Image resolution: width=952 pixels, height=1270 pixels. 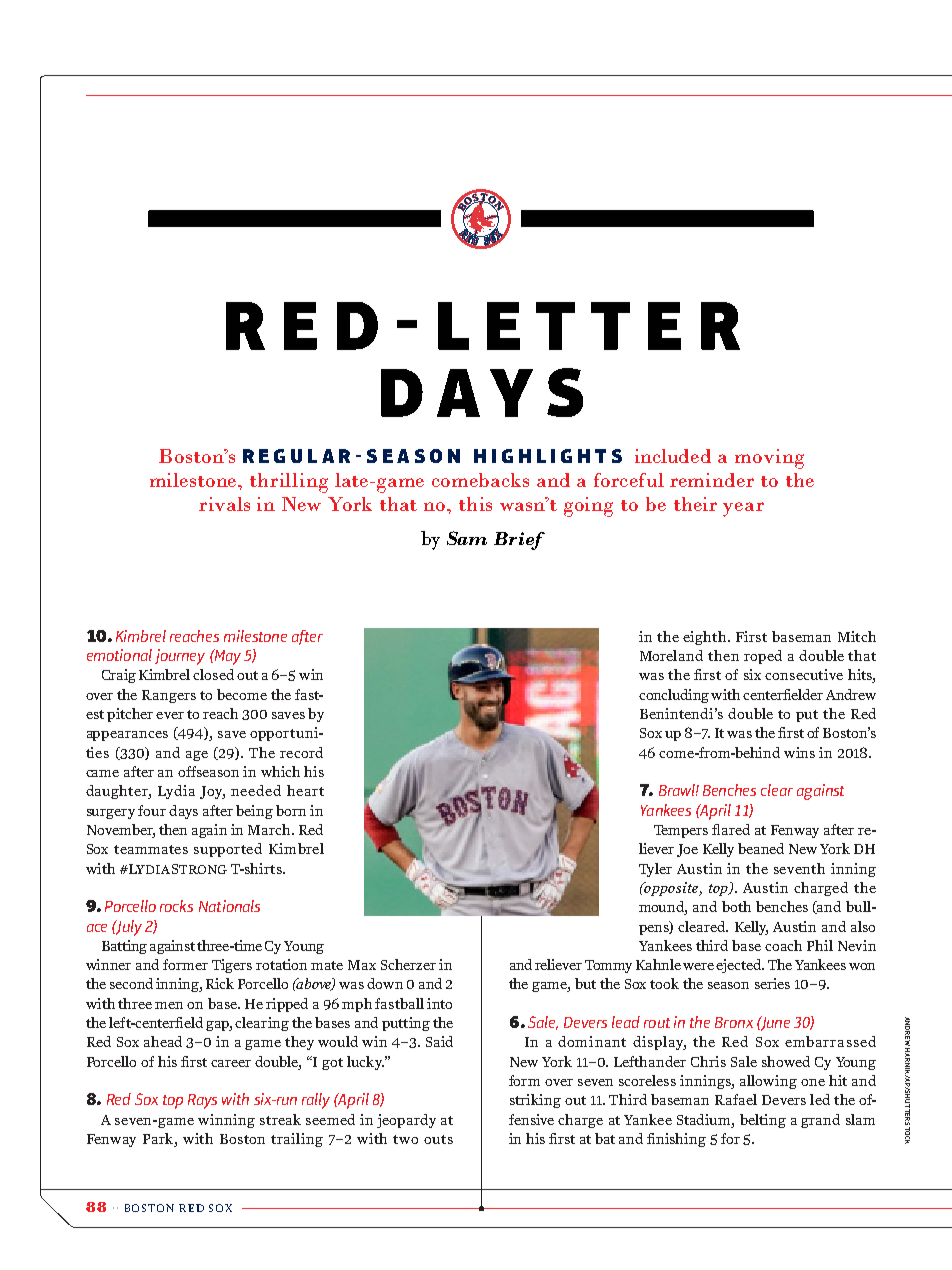 I want to click on rivals, so click(x=224, y=504).
